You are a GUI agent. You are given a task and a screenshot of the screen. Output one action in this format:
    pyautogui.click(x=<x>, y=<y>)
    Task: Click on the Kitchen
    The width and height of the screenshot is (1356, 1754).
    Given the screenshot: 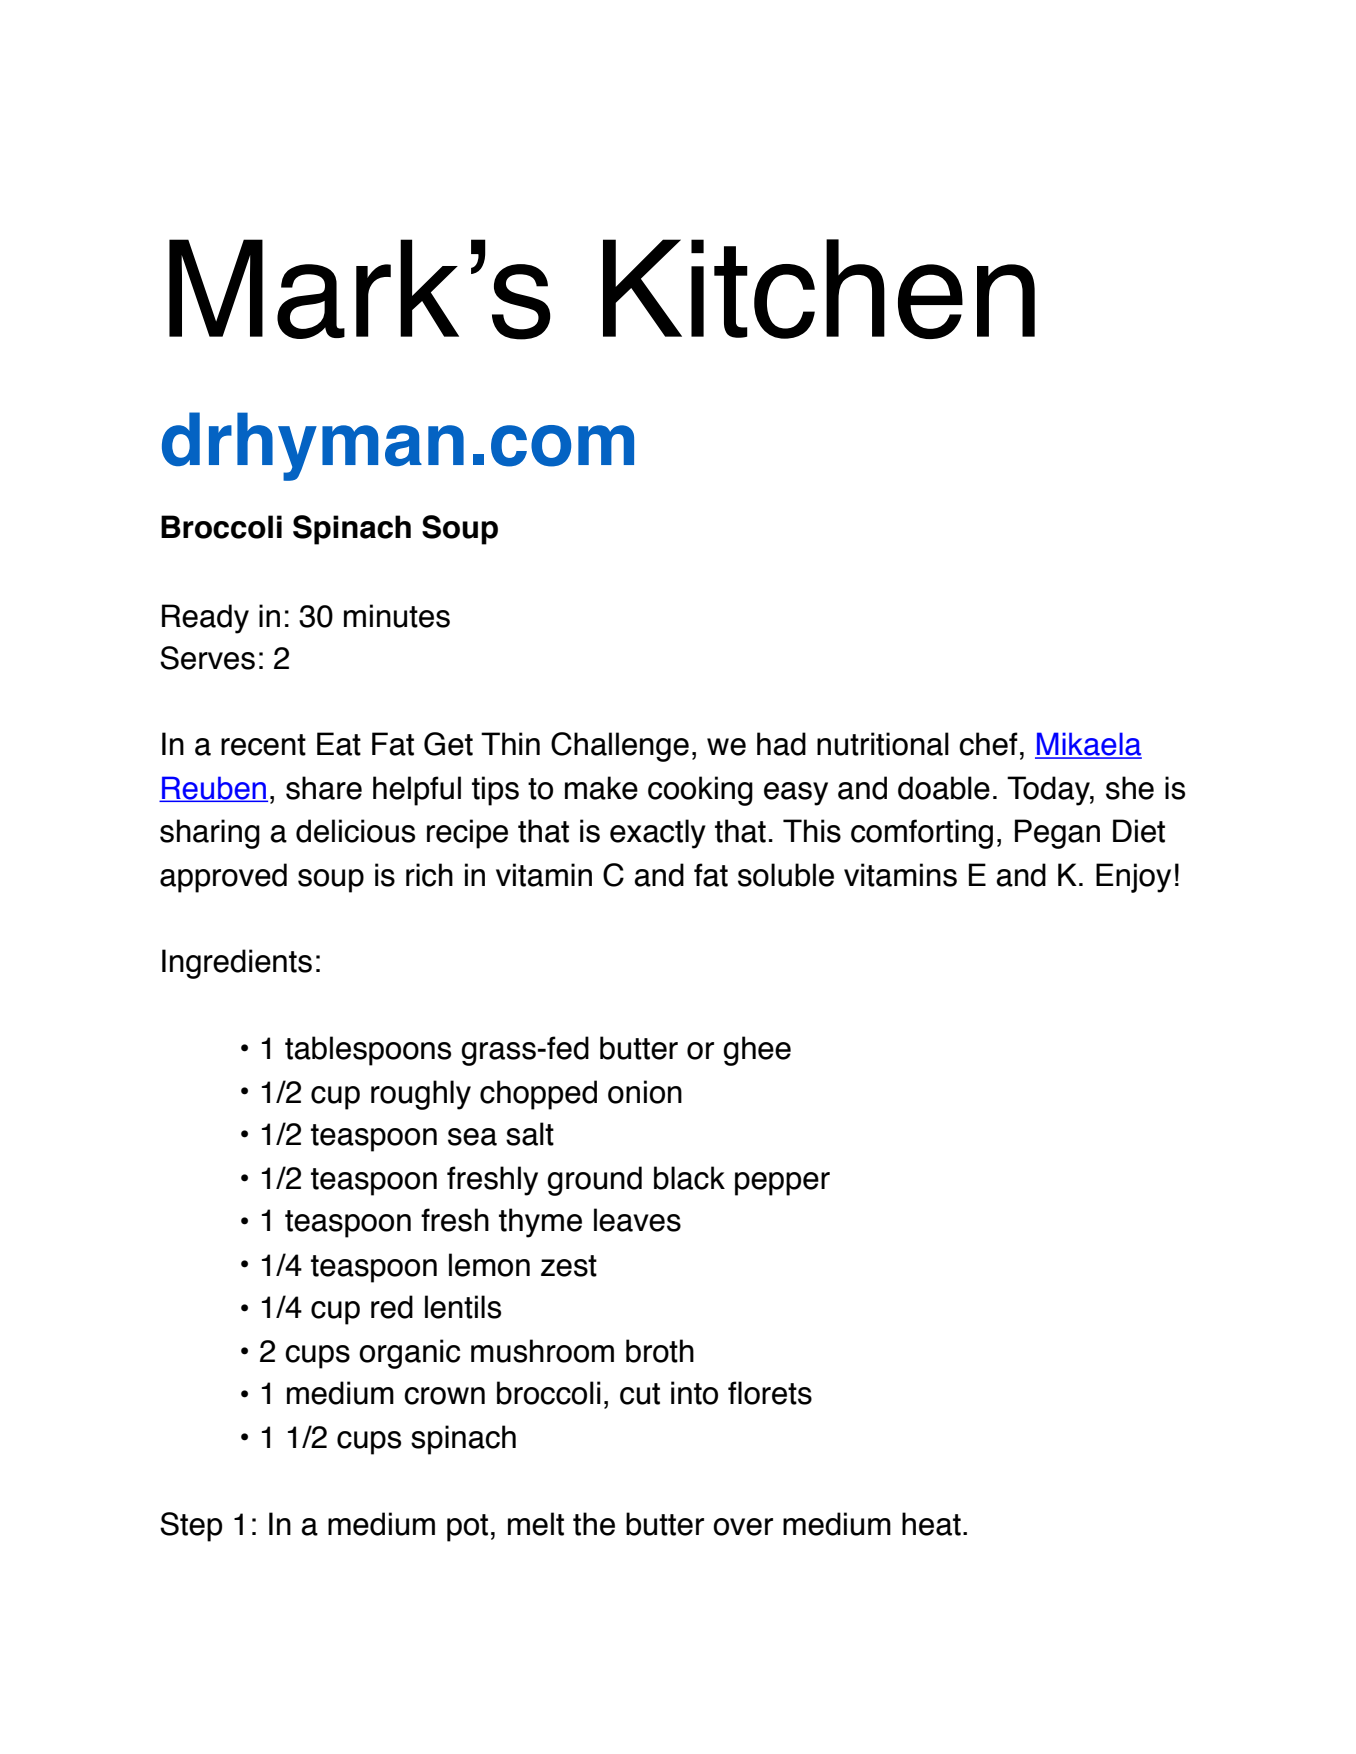 What is the action you would take?
    pyautogui.click(x=819, y=289)
